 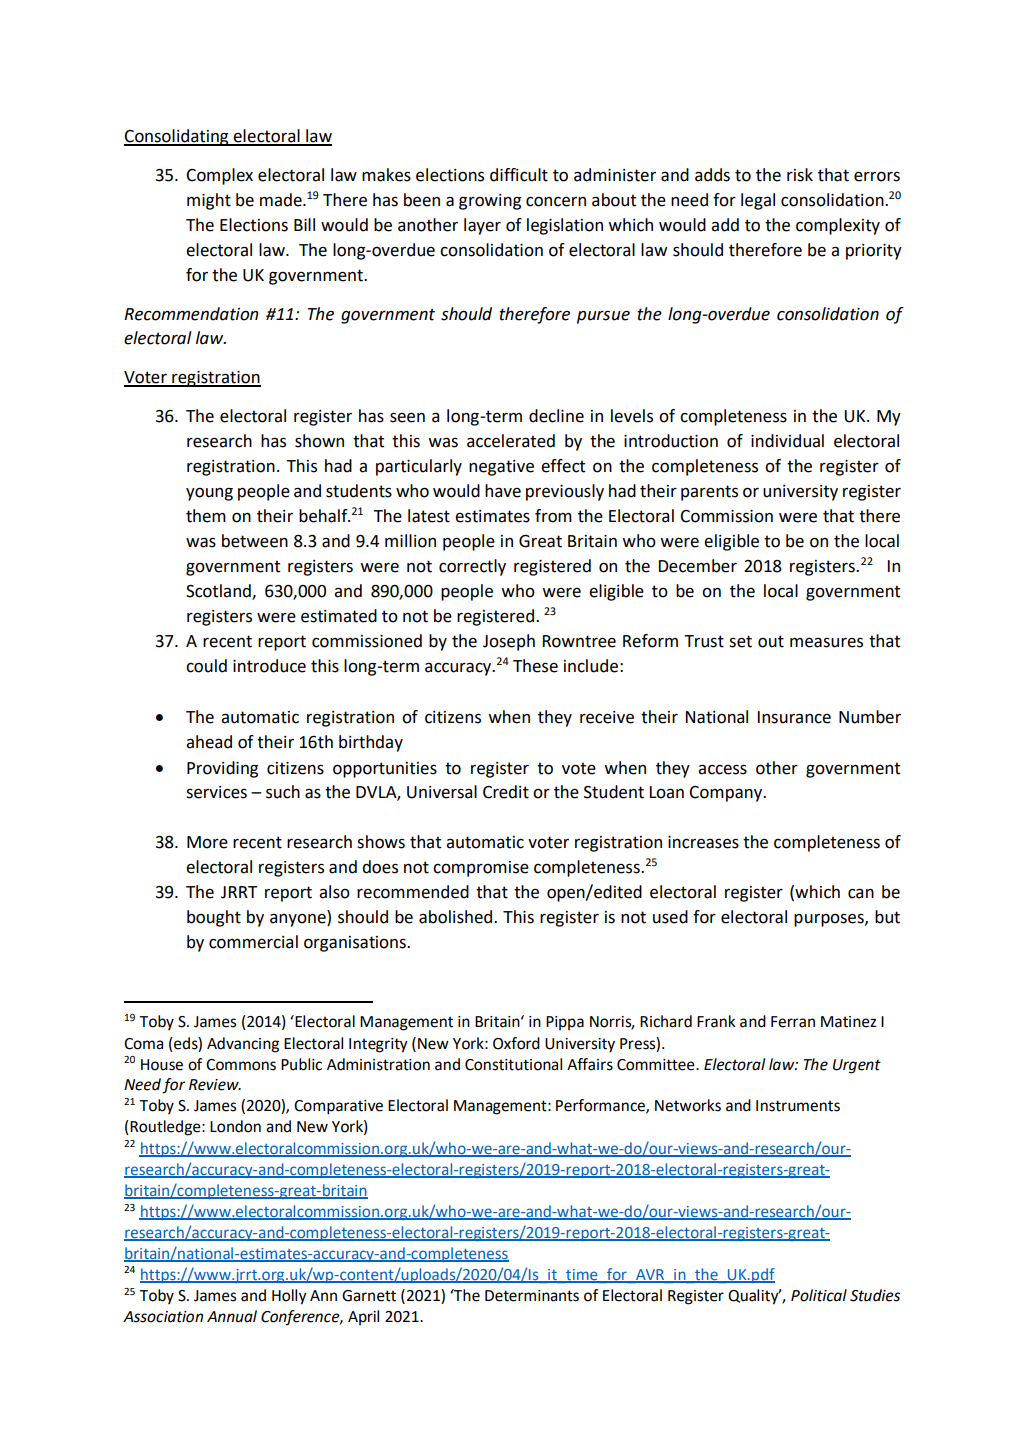 I want to click on might, so click(x=209, y=201).
